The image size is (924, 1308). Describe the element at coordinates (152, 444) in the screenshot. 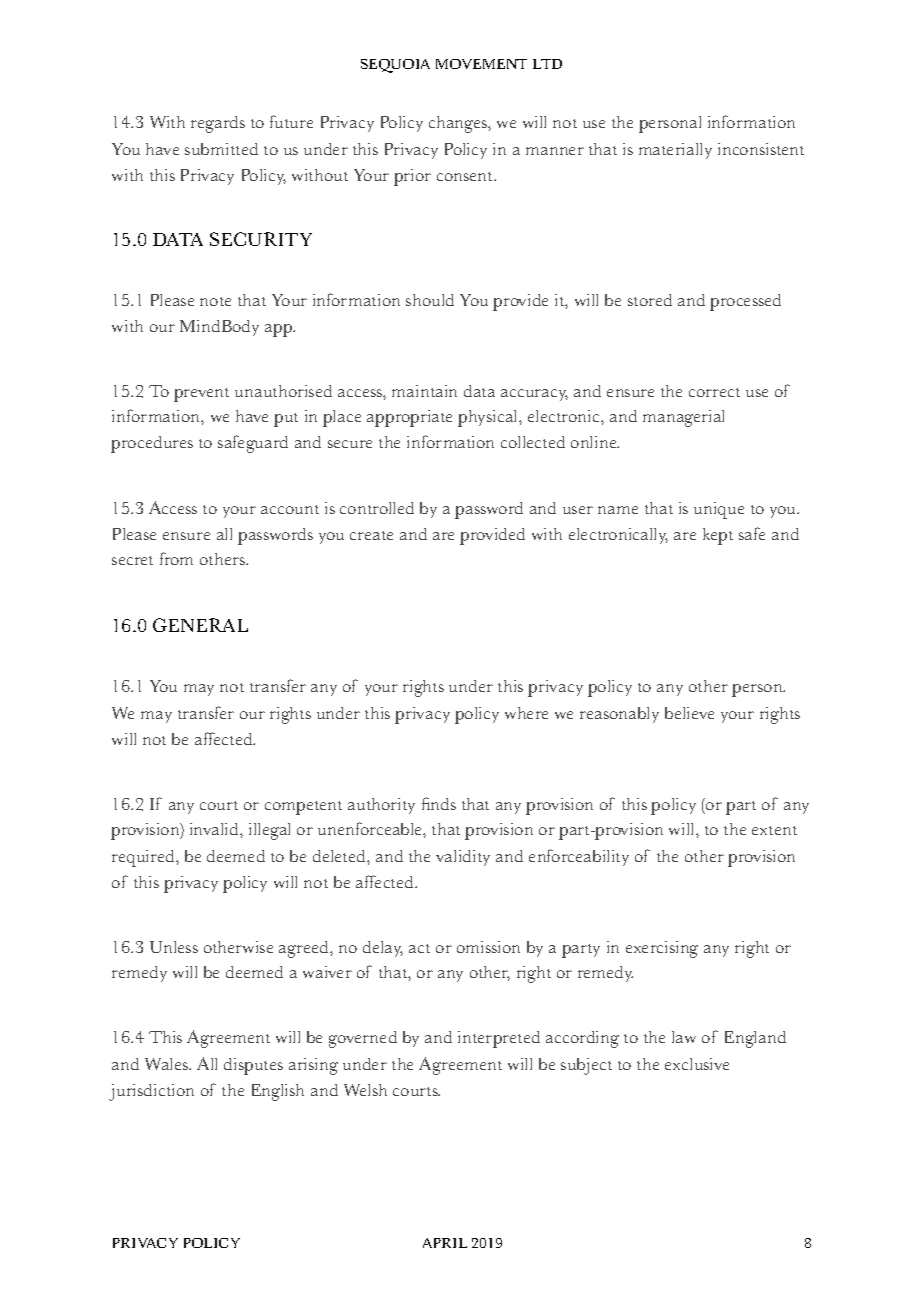

I see `procedures` at that location.
